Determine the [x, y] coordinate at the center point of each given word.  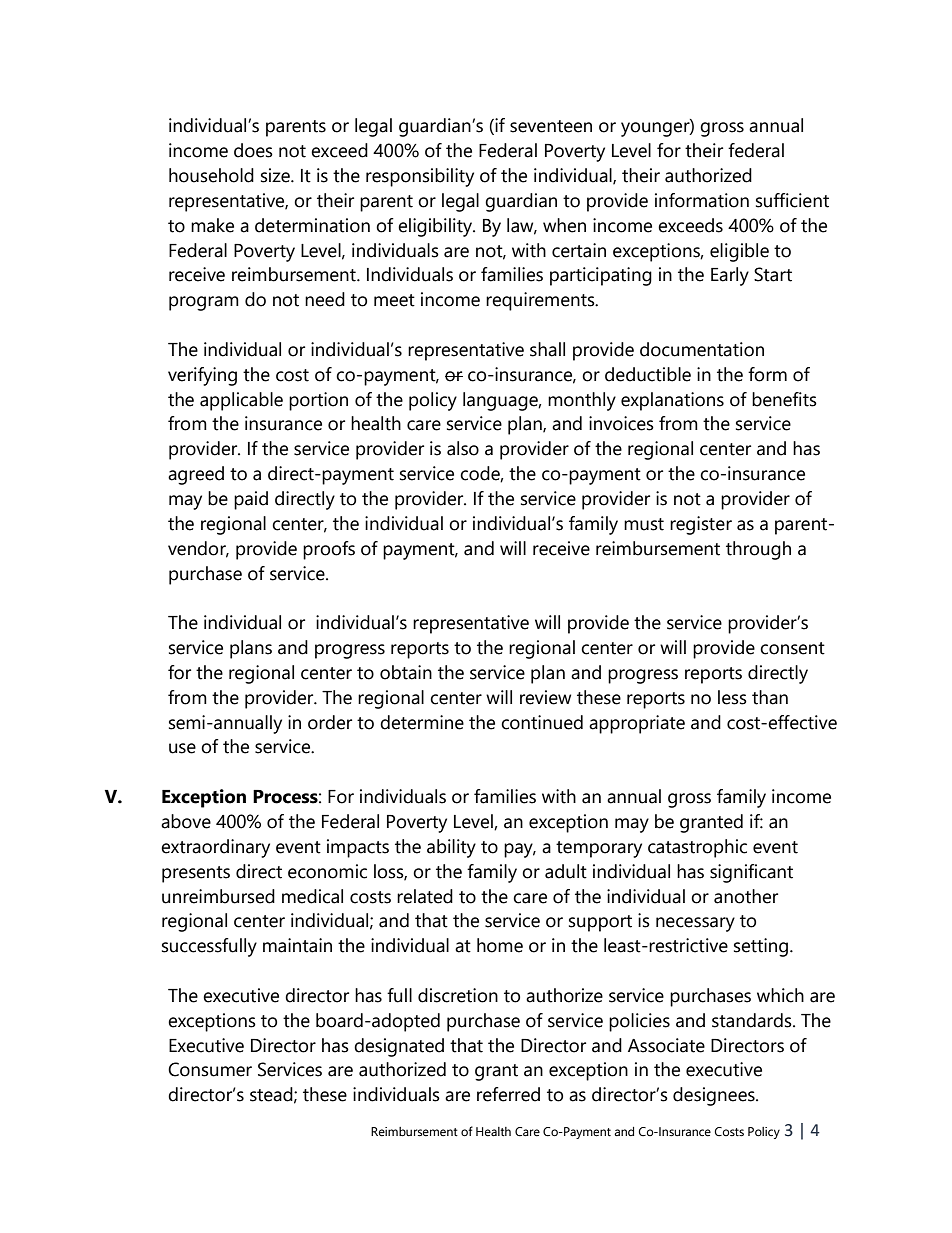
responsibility [420, 177]
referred [508, 1094]
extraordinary [215, 848]
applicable [241, 401]
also [463, 448]
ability [451, 848]
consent [792, 648]
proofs [329, 550]
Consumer [210, 1069]
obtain [406, 672]
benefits [784, 399]
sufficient [792, 200]
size [276, 175]
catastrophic [697, 848]
